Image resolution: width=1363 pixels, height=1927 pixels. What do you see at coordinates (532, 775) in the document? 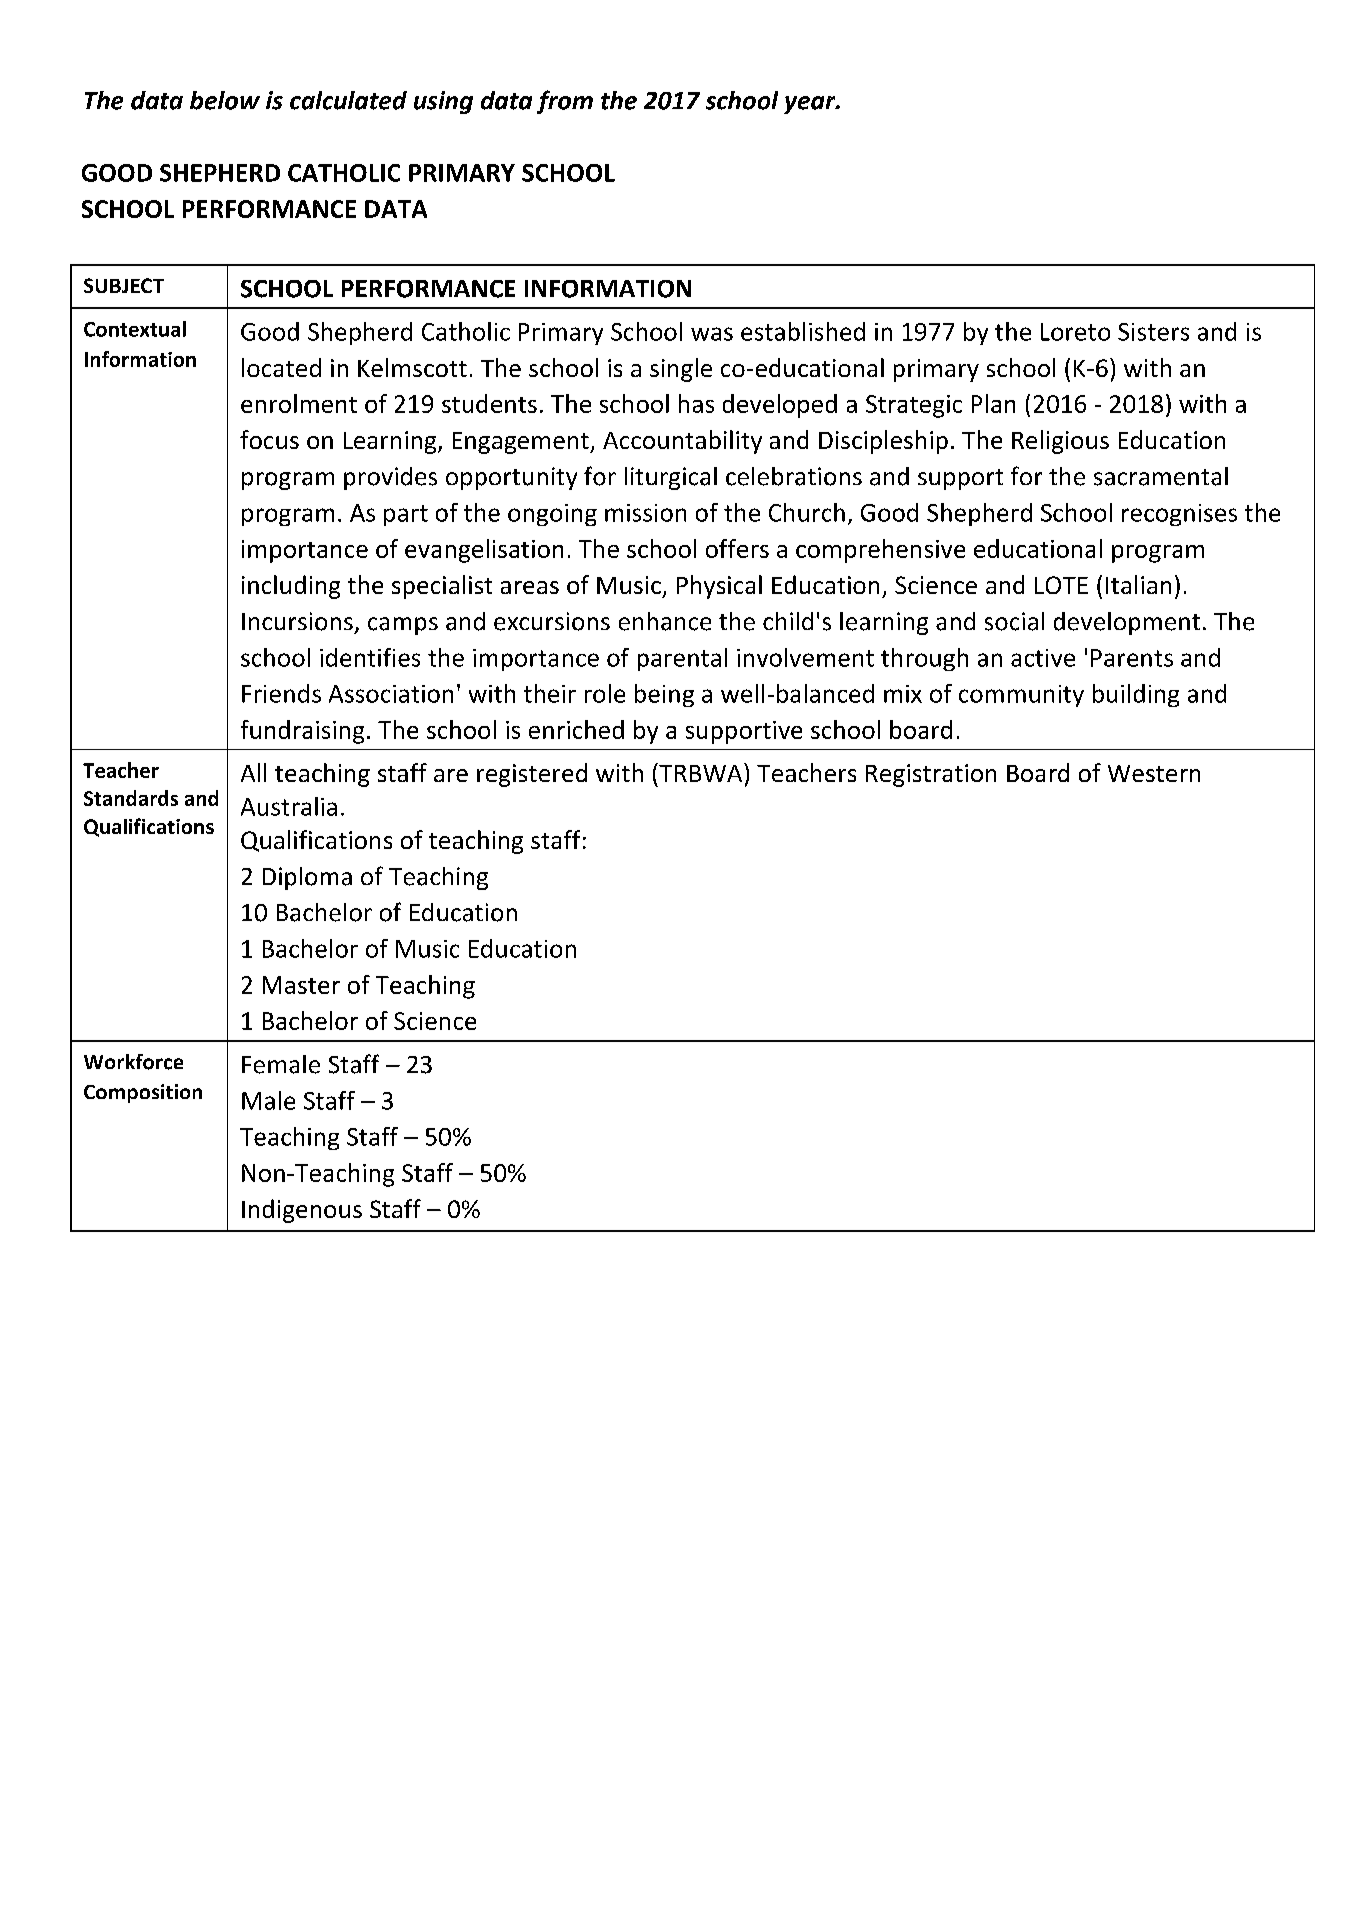
I see `registered` at bounding box center [532, 775].
